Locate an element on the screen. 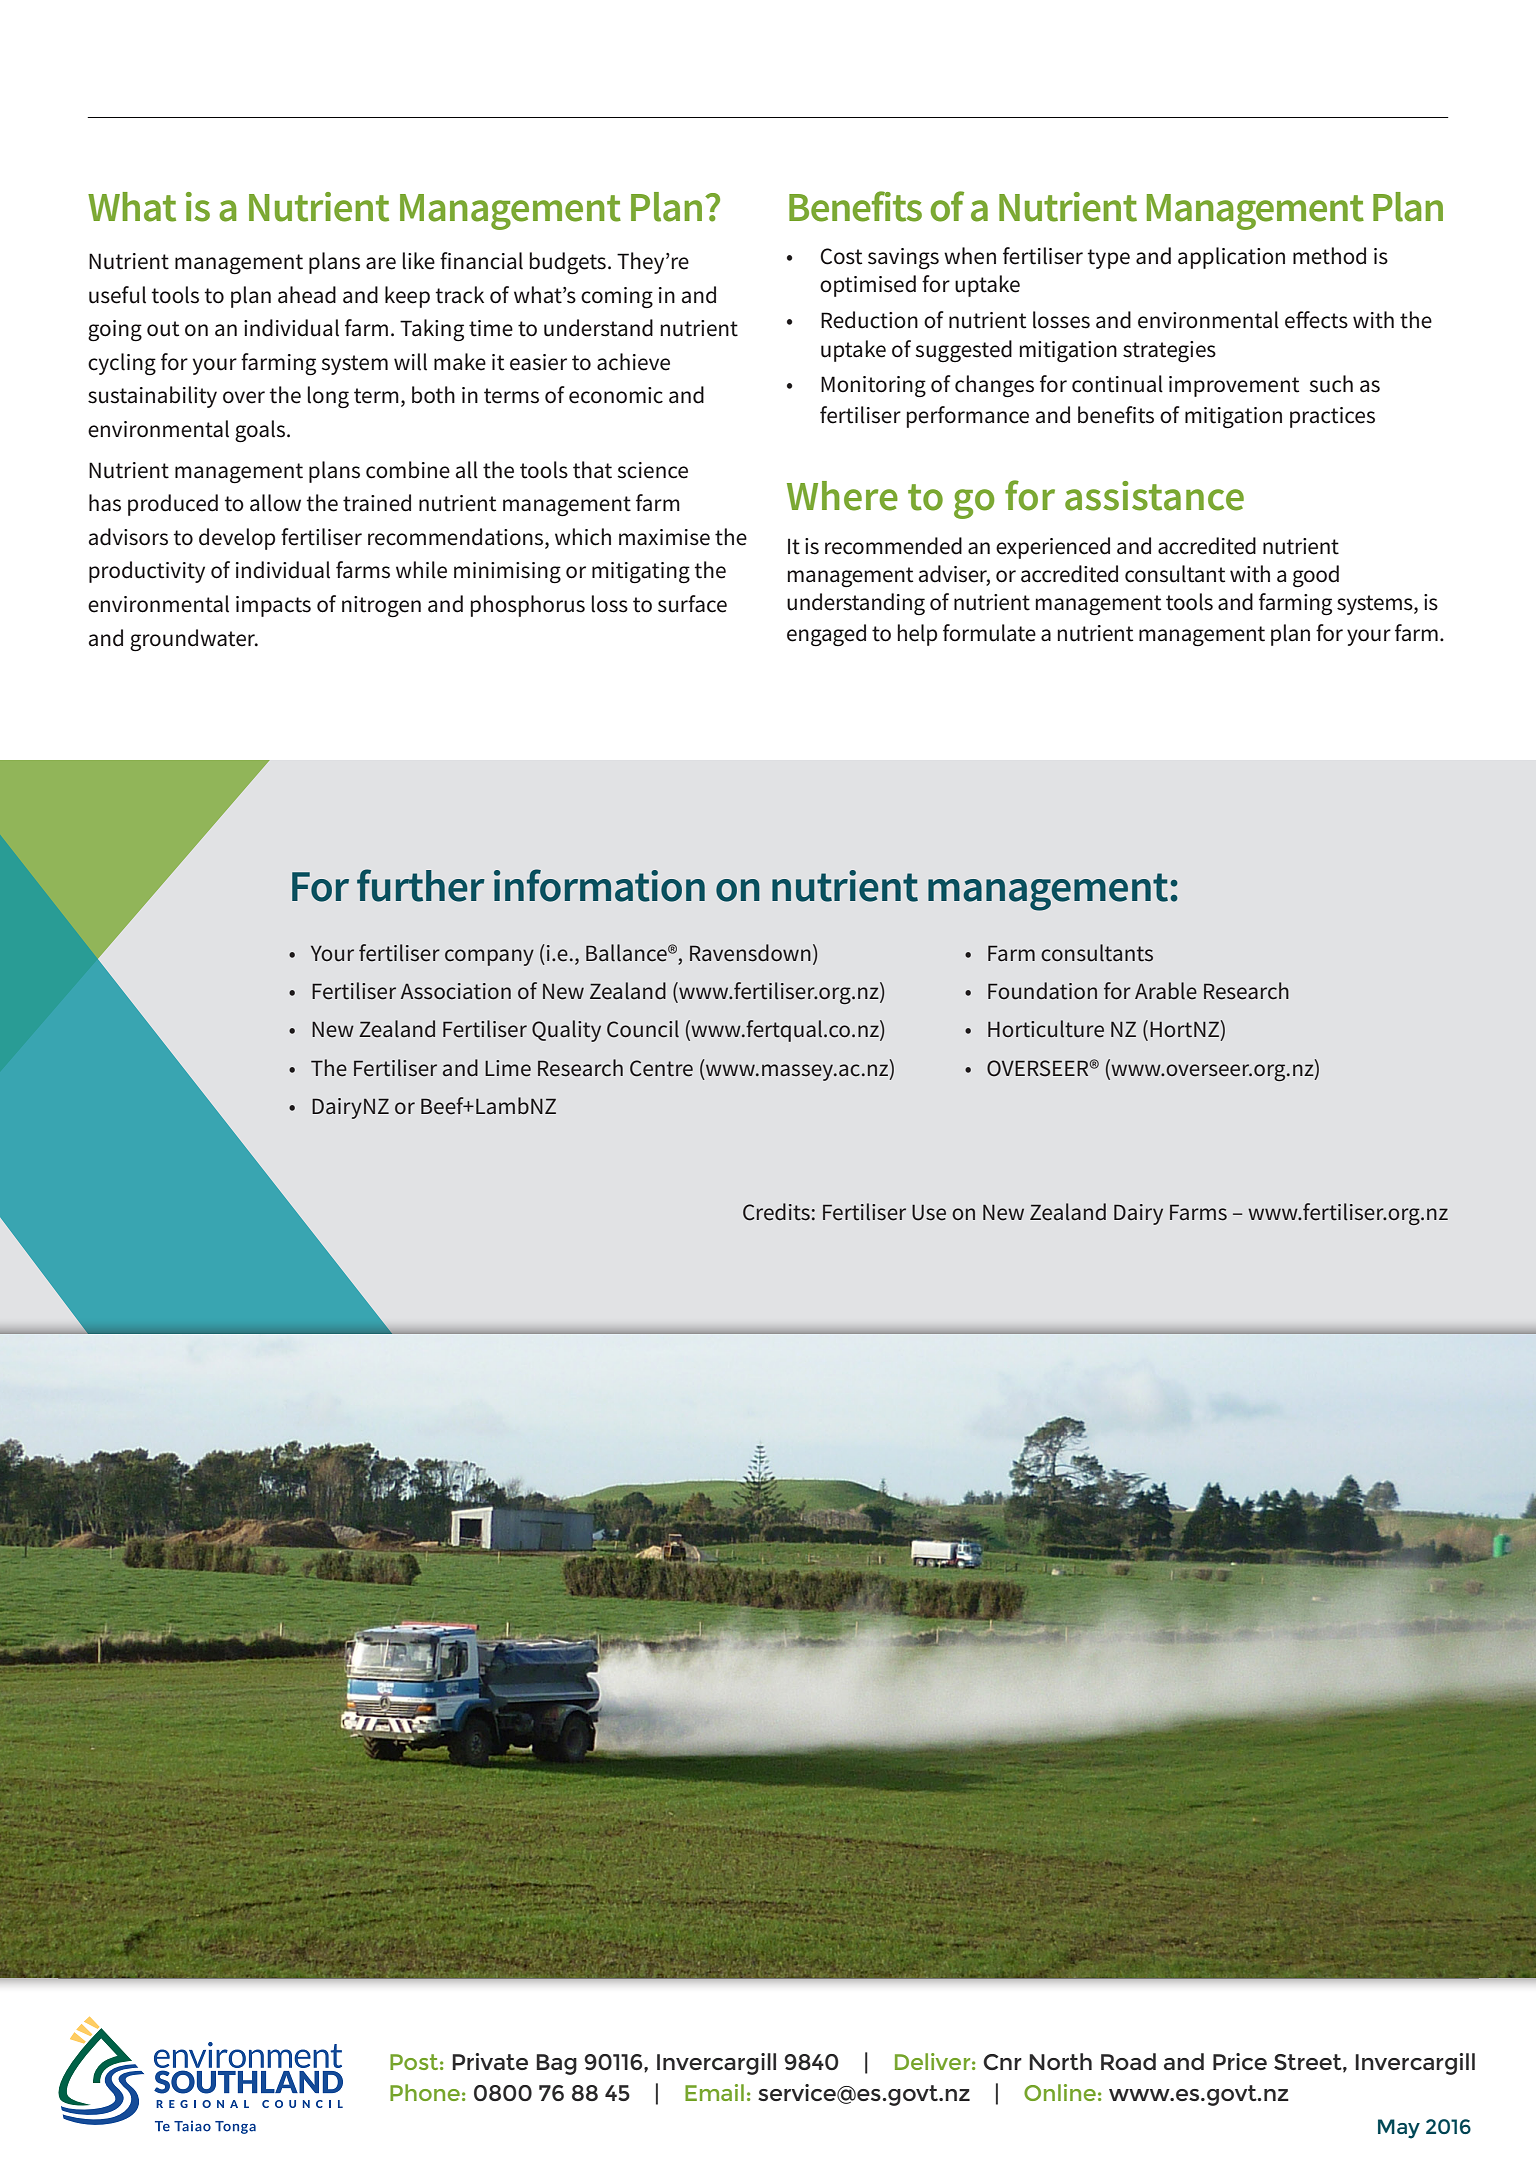 The width and height of the screenshot is (1536, 2172). Private is located at coordinates (490, 2061).
